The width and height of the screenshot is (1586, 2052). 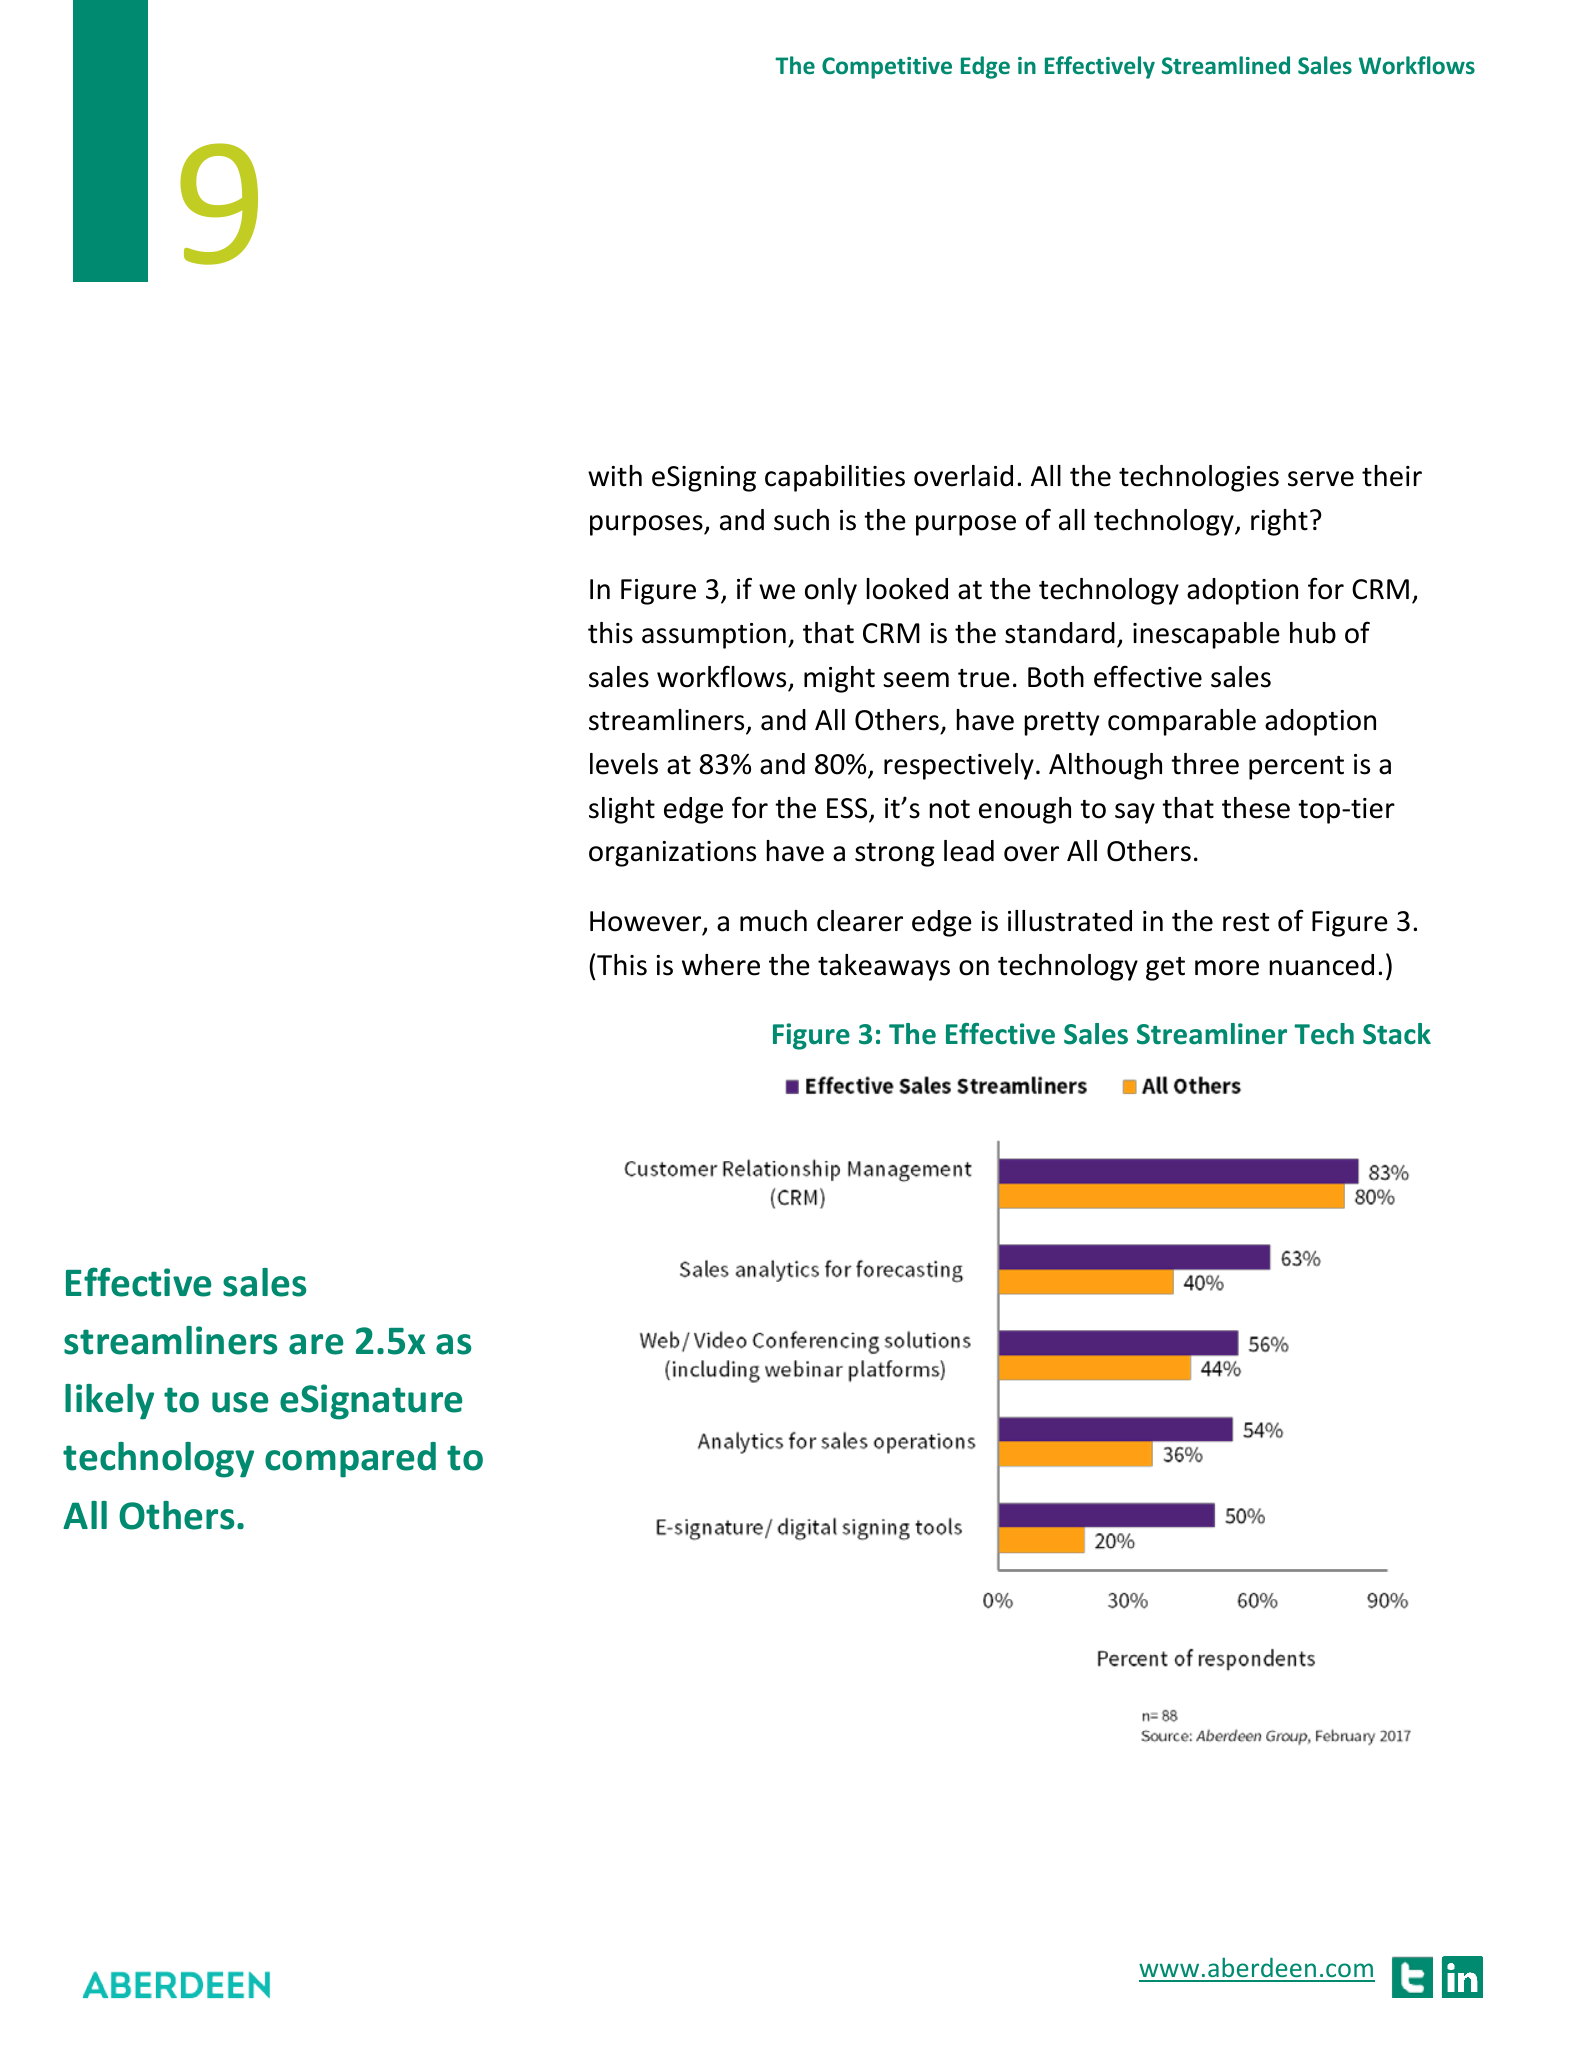 What do you see at coordinates (240, 1402) in the screenshot?
I see `use` at bounding box center [240, 1402].
